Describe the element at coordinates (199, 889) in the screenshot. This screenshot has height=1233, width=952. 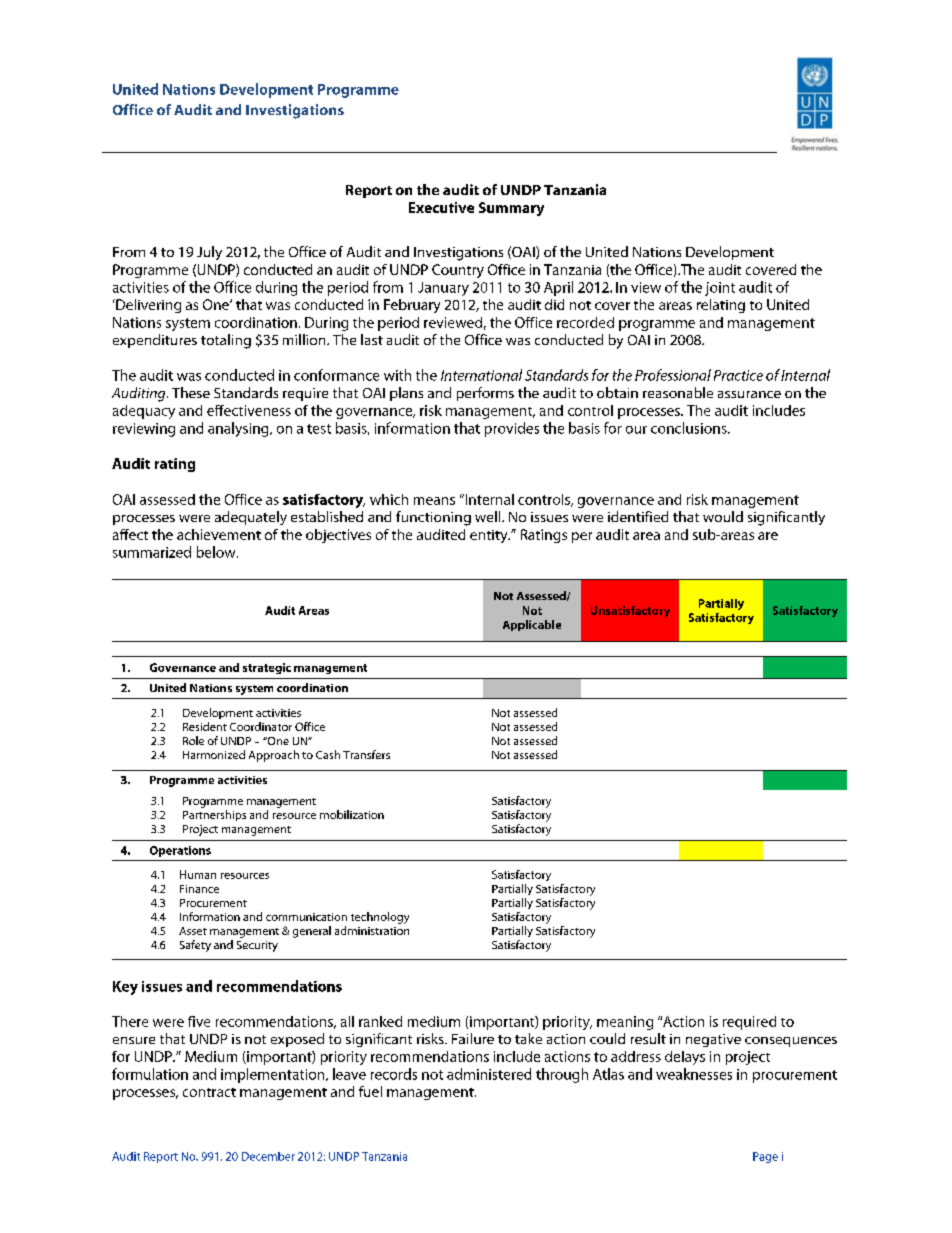
I see `Finance` at that location.
